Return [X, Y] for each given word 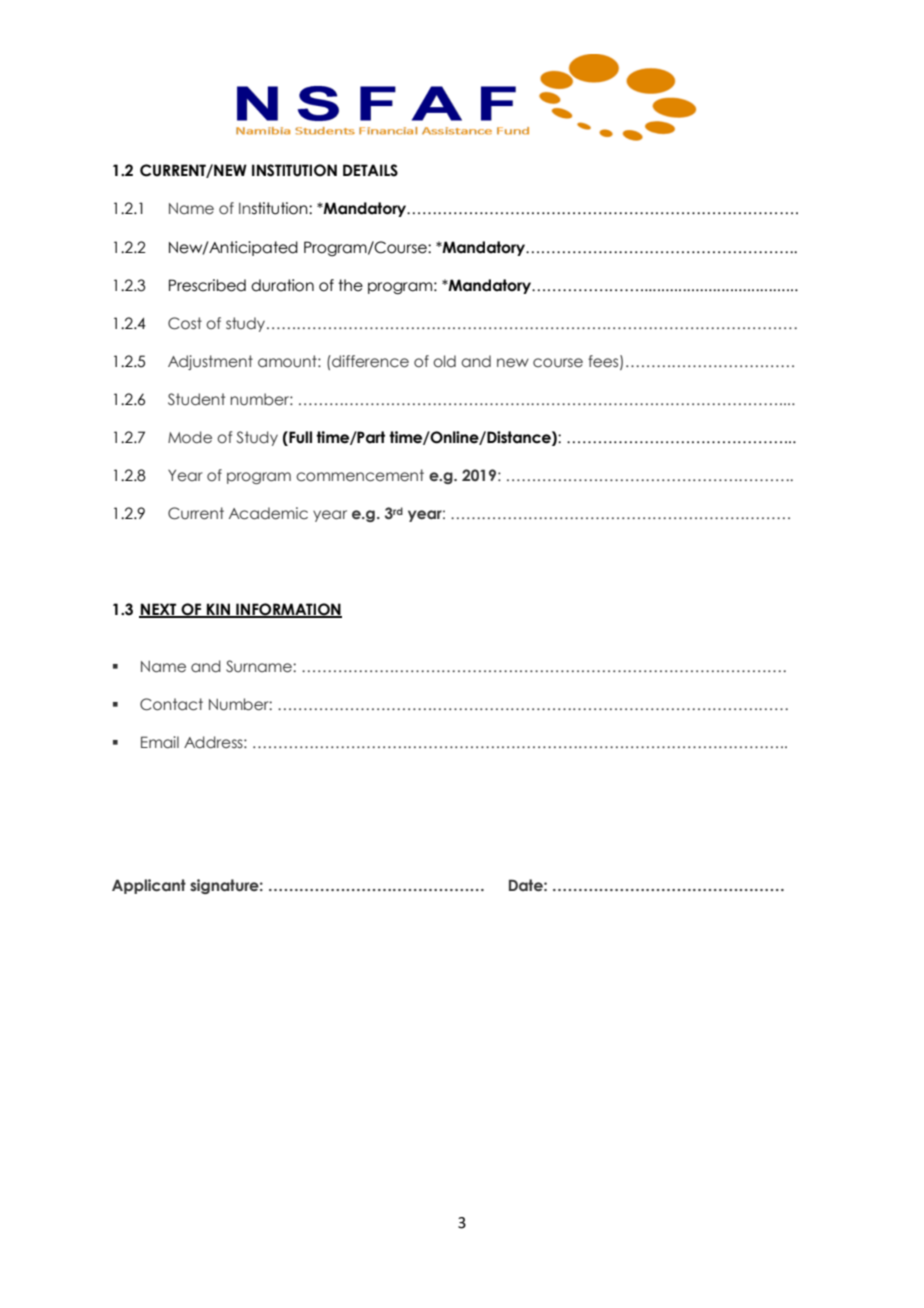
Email [160, 742]
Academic [268, 513]
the [350, 285]
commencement [360, 475]
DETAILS [370, 170]
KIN [219, 610]
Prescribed [207, 285]
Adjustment [210, 362]
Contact [171, 704]
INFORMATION [288, 610]
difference [369, 361]
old [444, 361]
